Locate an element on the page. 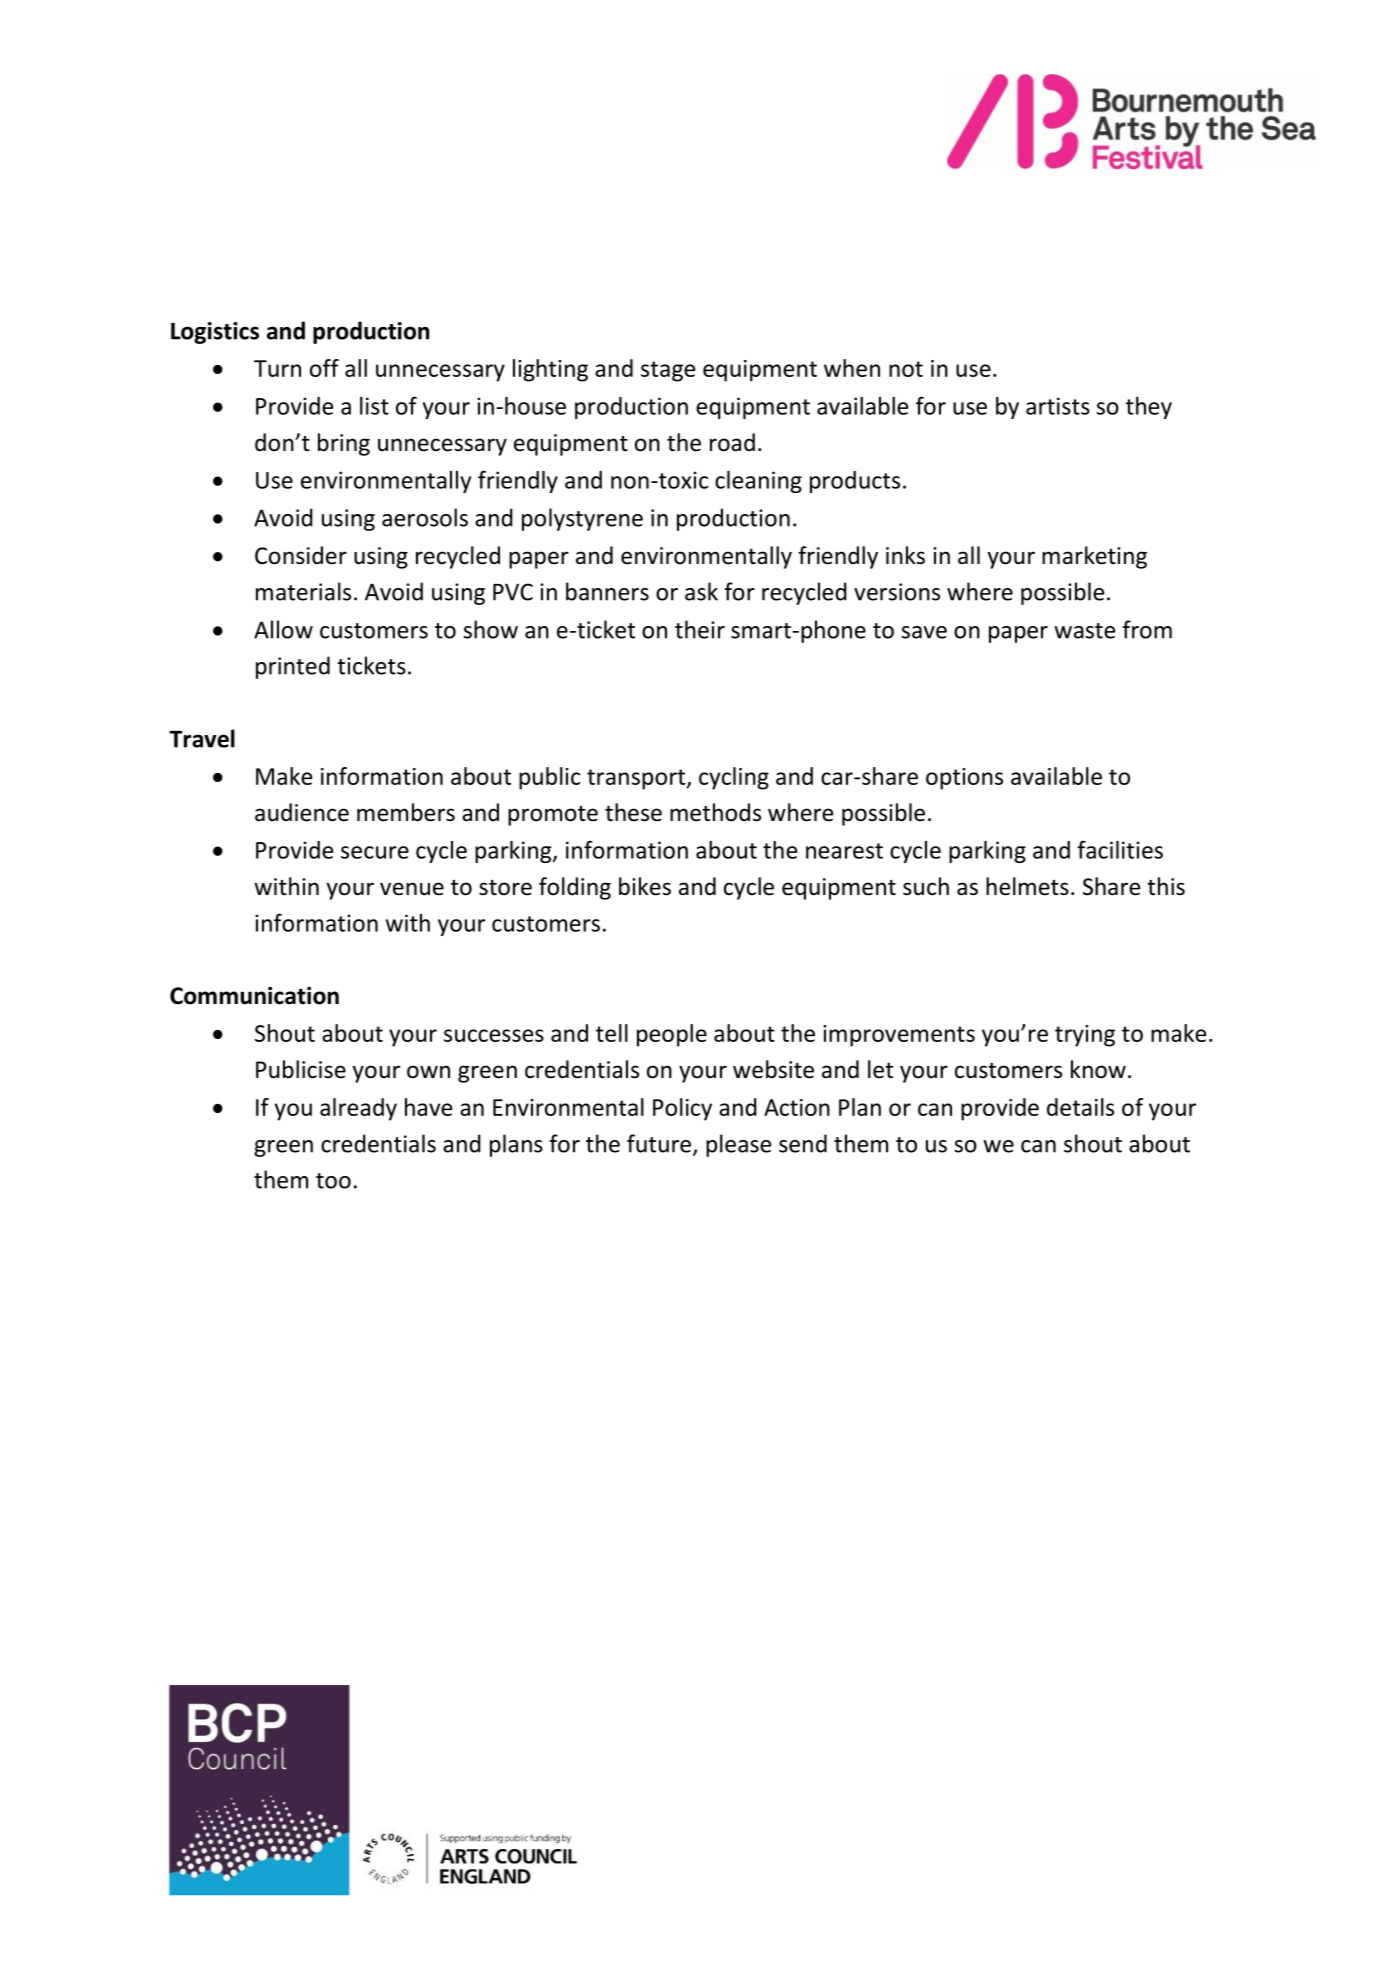 The image size is (1400, 1980). off is located at coordinates (324, 368).
